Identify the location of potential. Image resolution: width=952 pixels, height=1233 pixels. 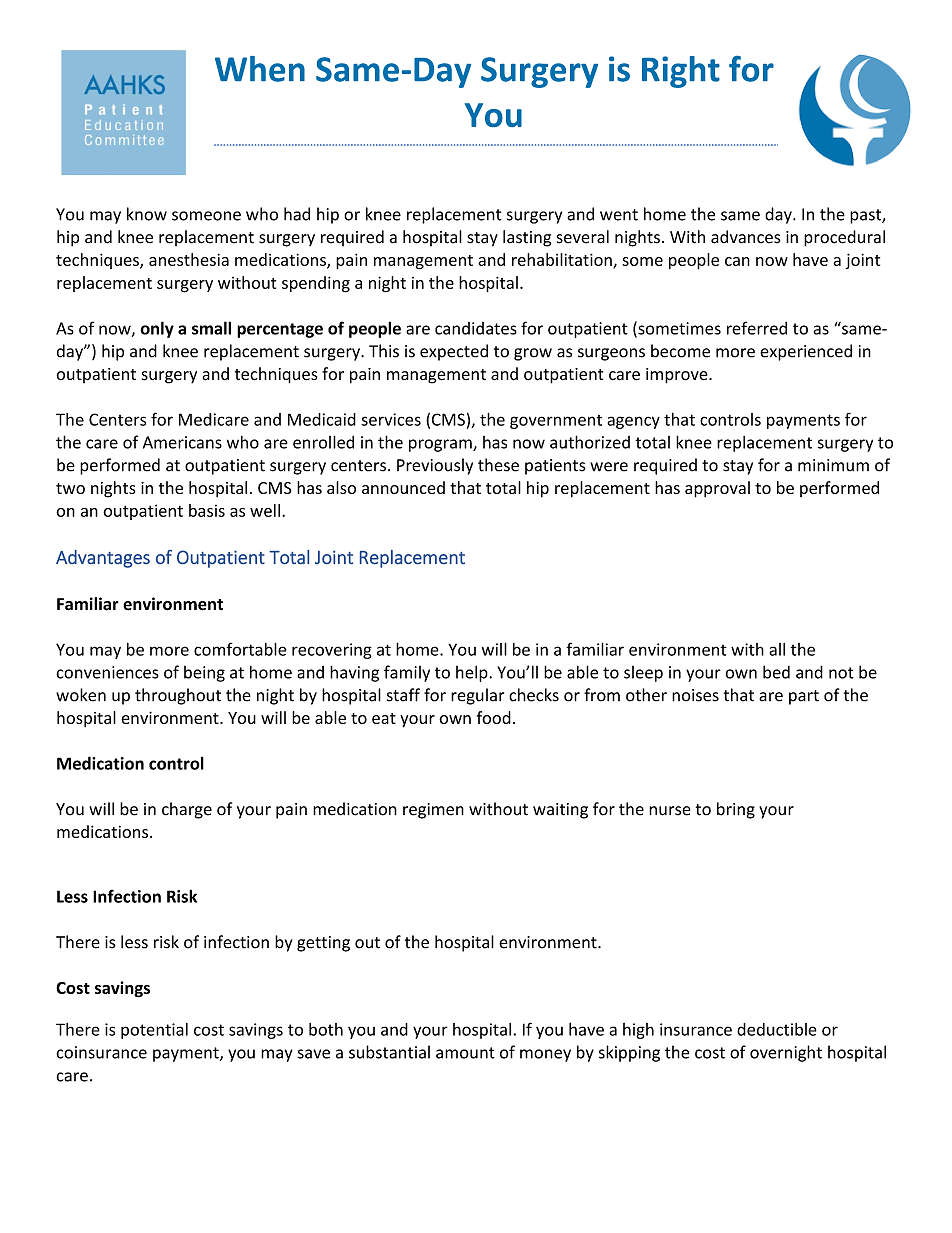
(154, 1031).
